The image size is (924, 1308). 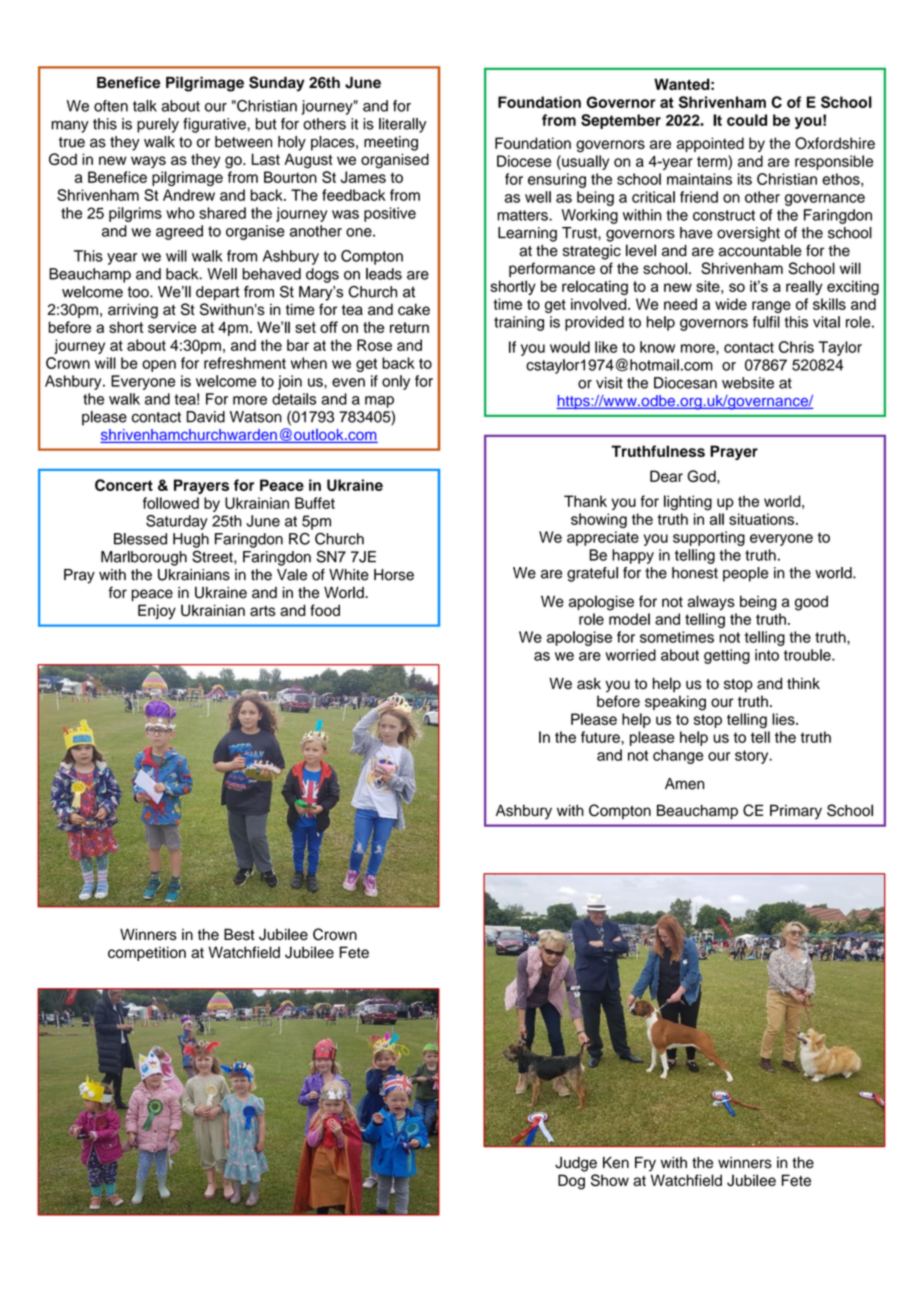 I want to click on Best, so click(x=239, y=934).
